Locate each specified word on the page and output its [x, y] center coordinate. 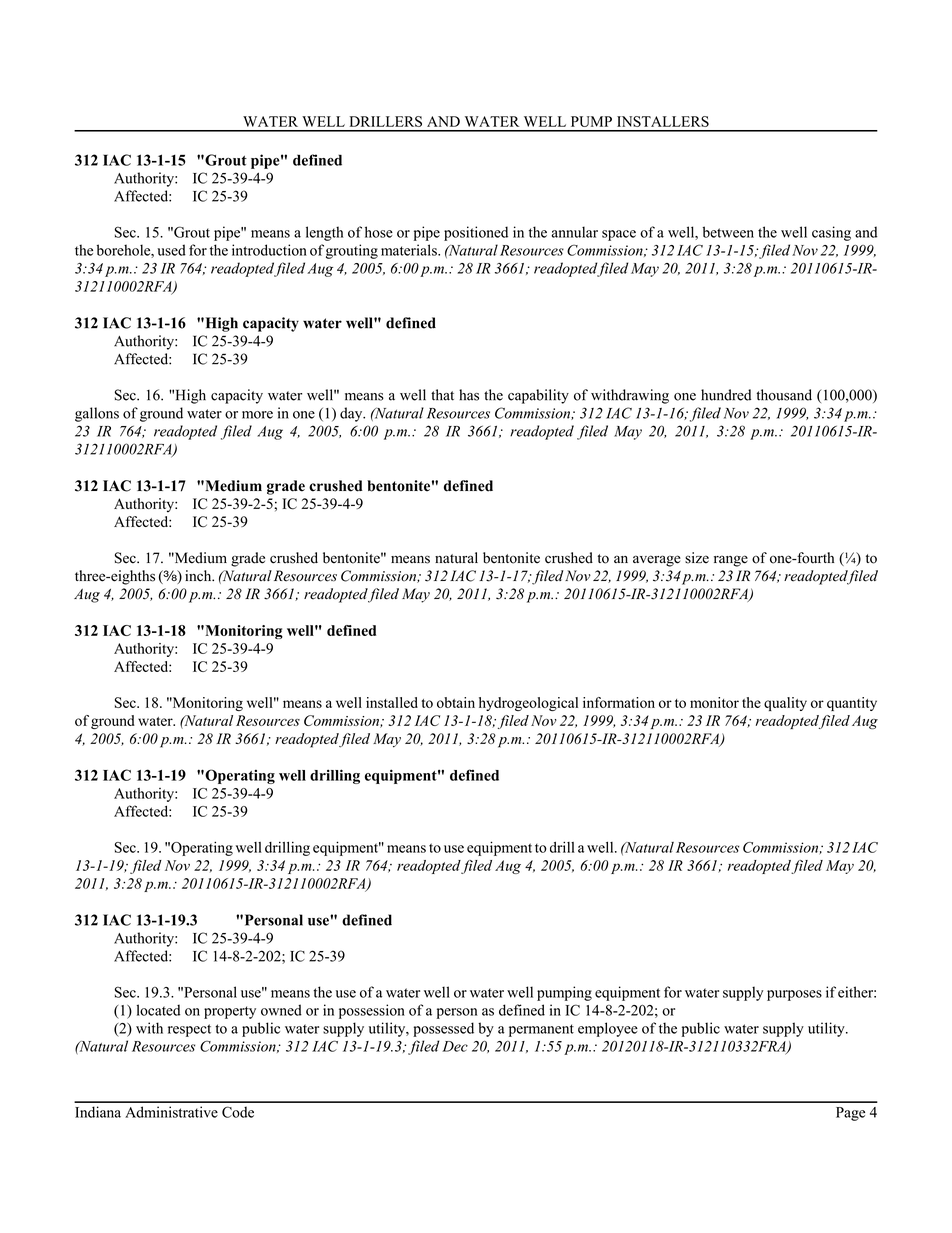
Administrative [171, 1112]
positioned [476, 233]
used [171, 250]
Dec [455, 1046]
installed [392, 702]
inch [199, 576]
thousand [784, 395]
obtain [456, 702]
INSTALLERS [663, 121]
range [731, 561]
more [257, 415]
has [469, 395]
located [158, 1010]
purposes [794, 995]
